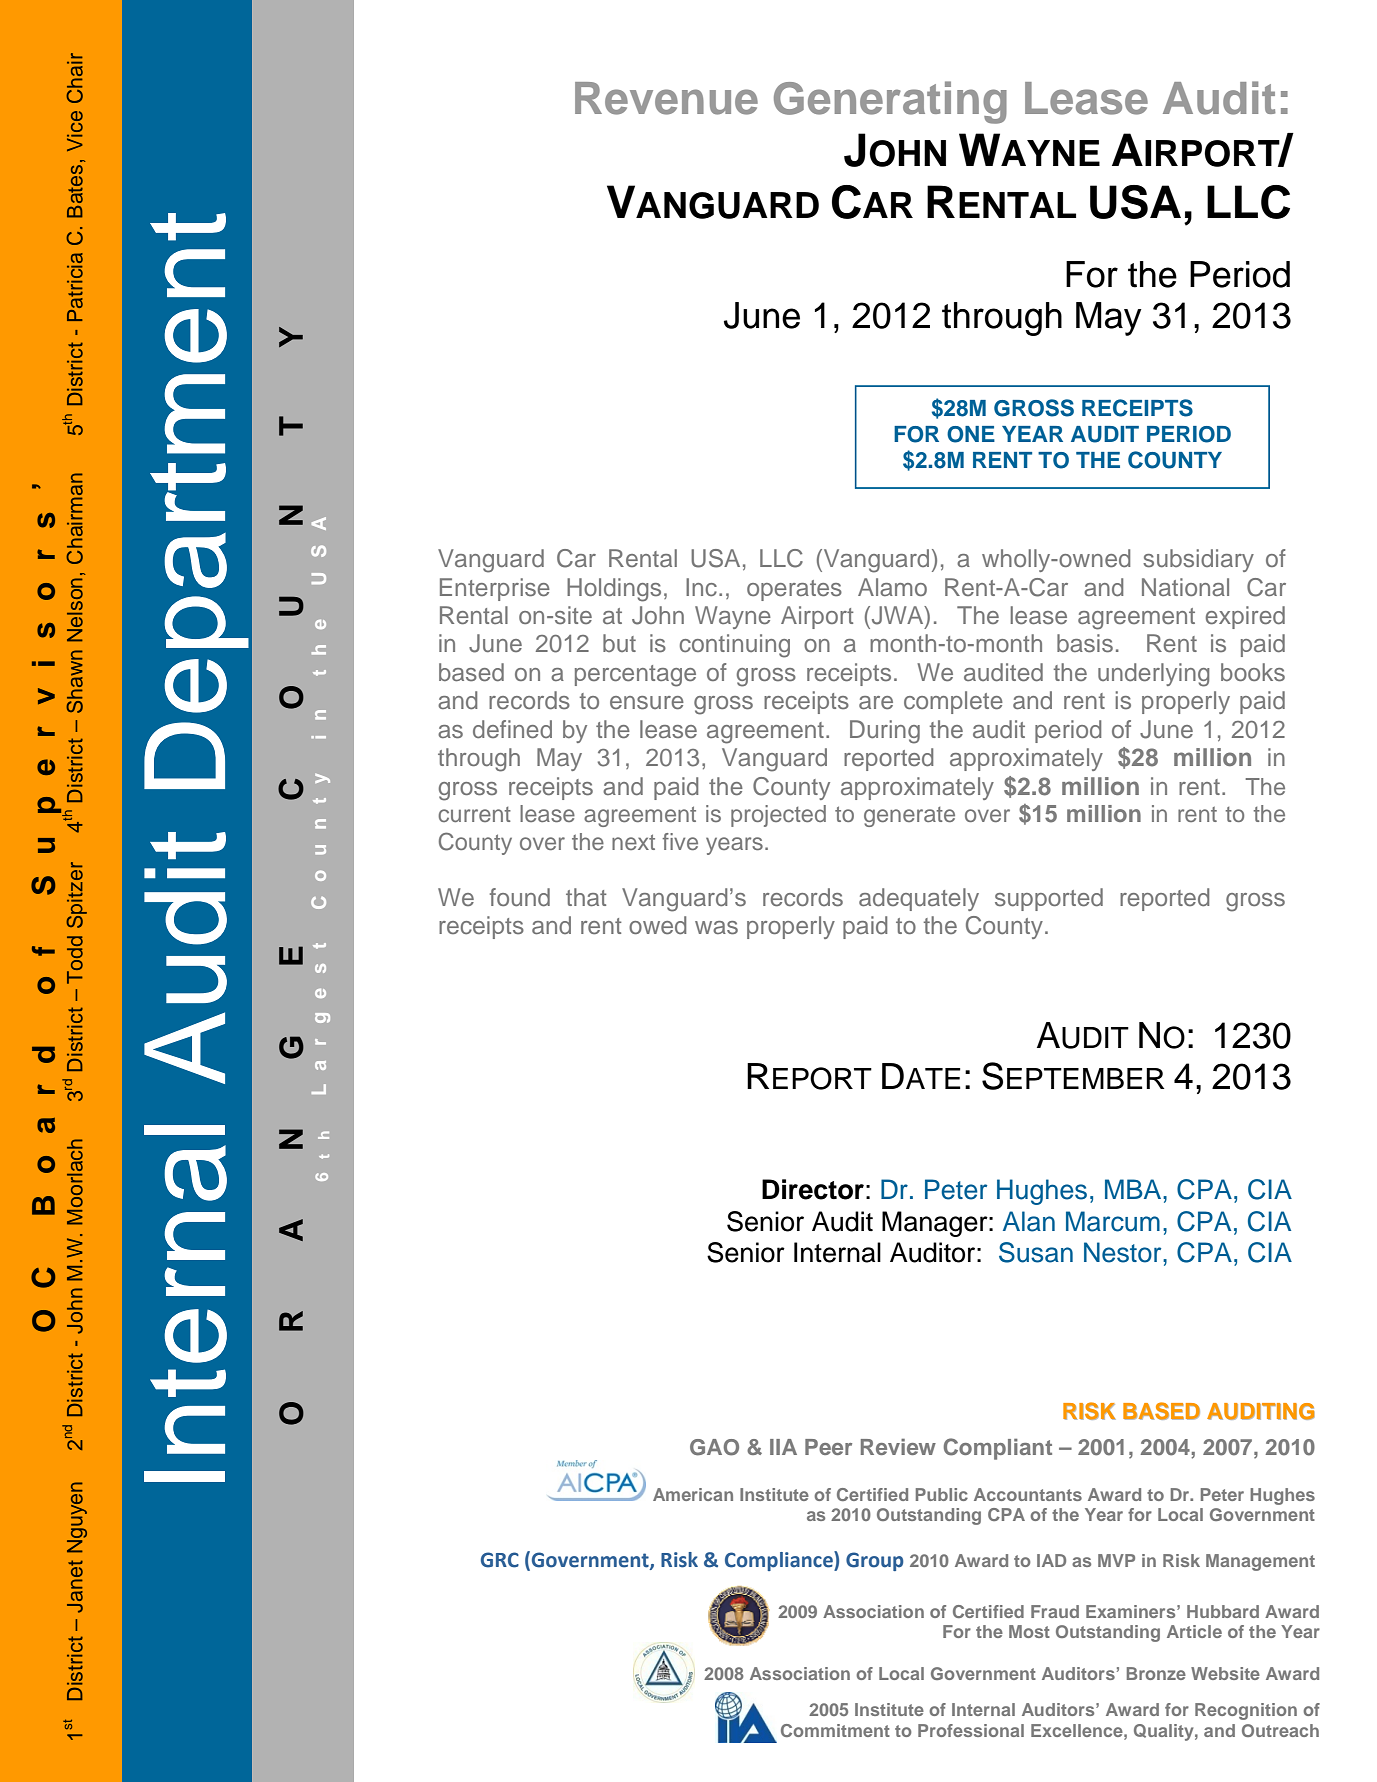 The height and width of the image is (1782, 1377). What do you see at coordinates (500, 1560) in the image?
I see `GRC` at bounding box center [500, 1560].
